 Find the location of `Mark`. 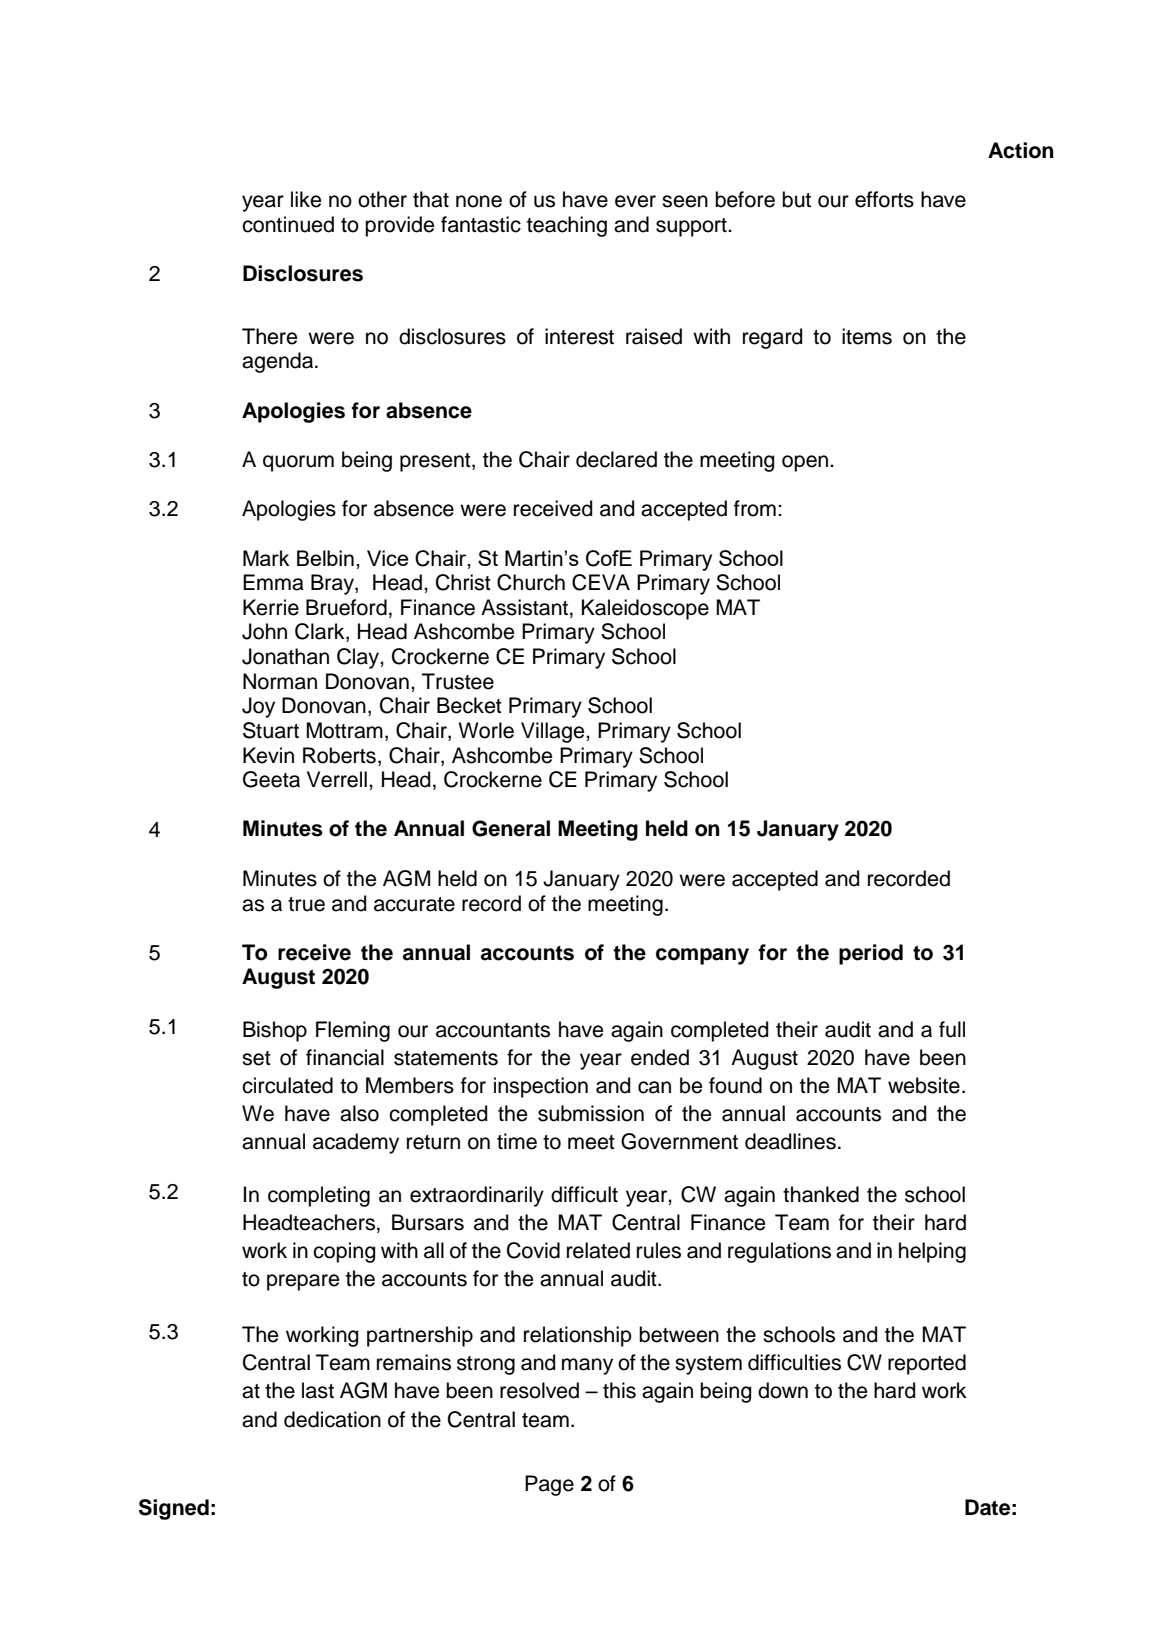

Mark is located at coordinates (266, 558).
